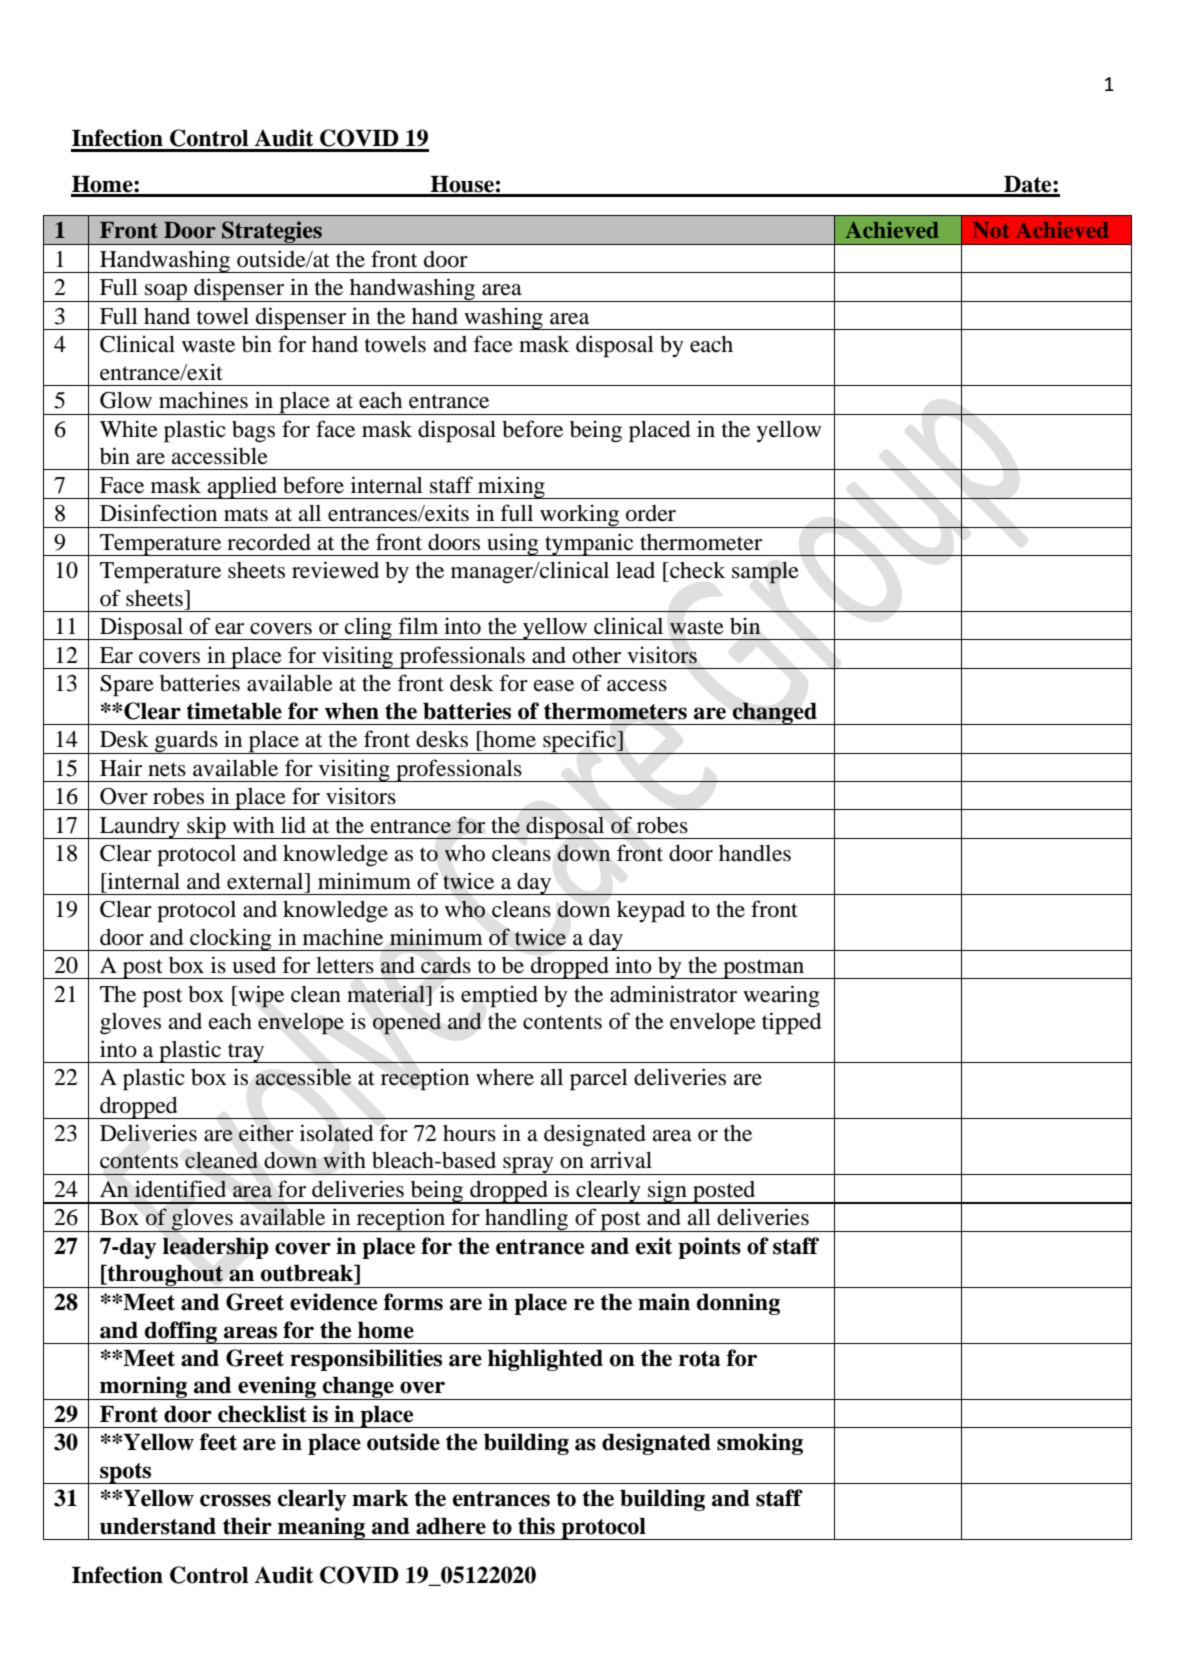 The width and height of the screenshot is (1186, 1677). What do you see at coordinates (180, 1189) in the screenshot?
I see `identified` at bounding box center [180, 1189].
